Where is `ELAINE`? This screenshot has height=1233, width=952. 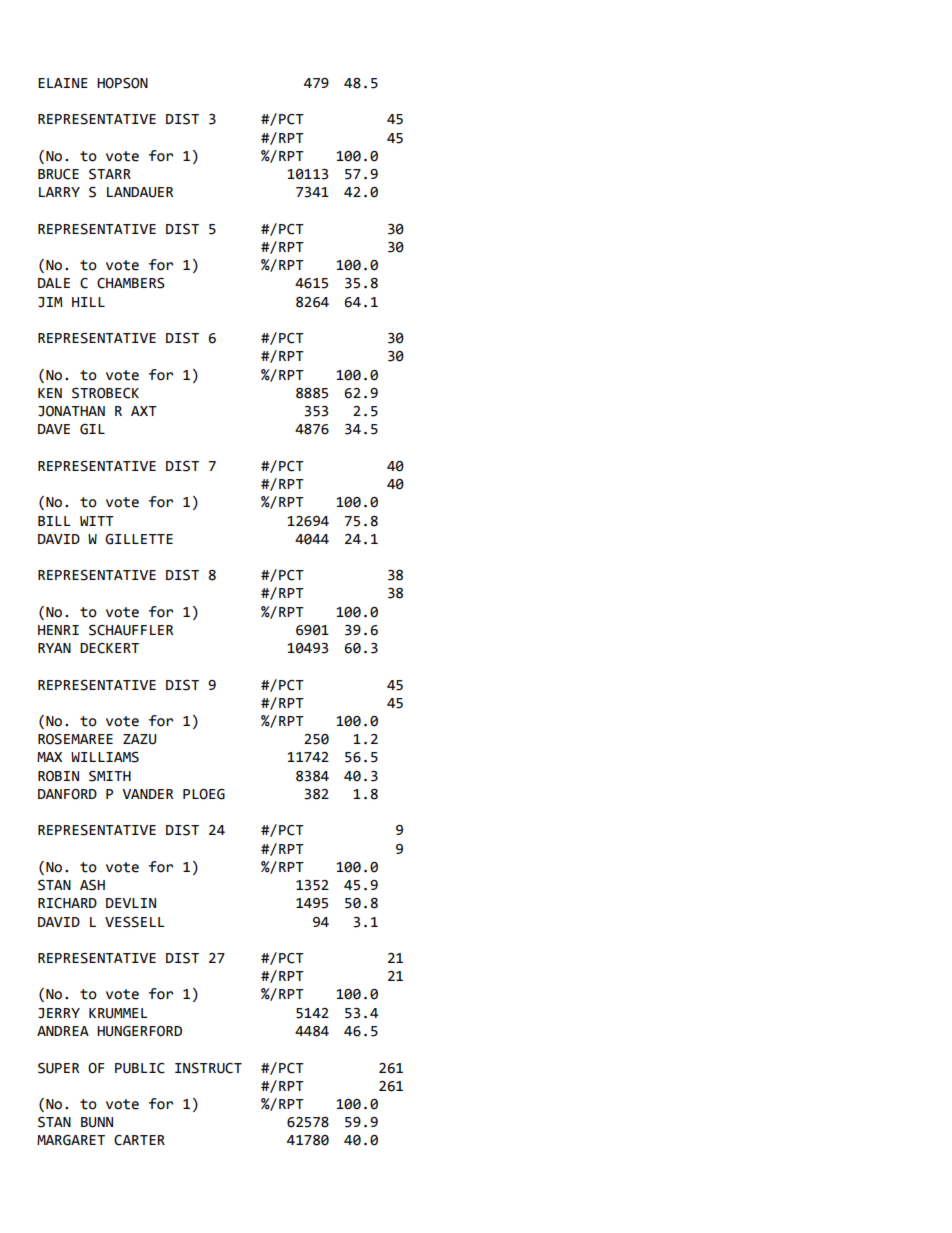
ELAINE is located at coordinates (63, 83).
